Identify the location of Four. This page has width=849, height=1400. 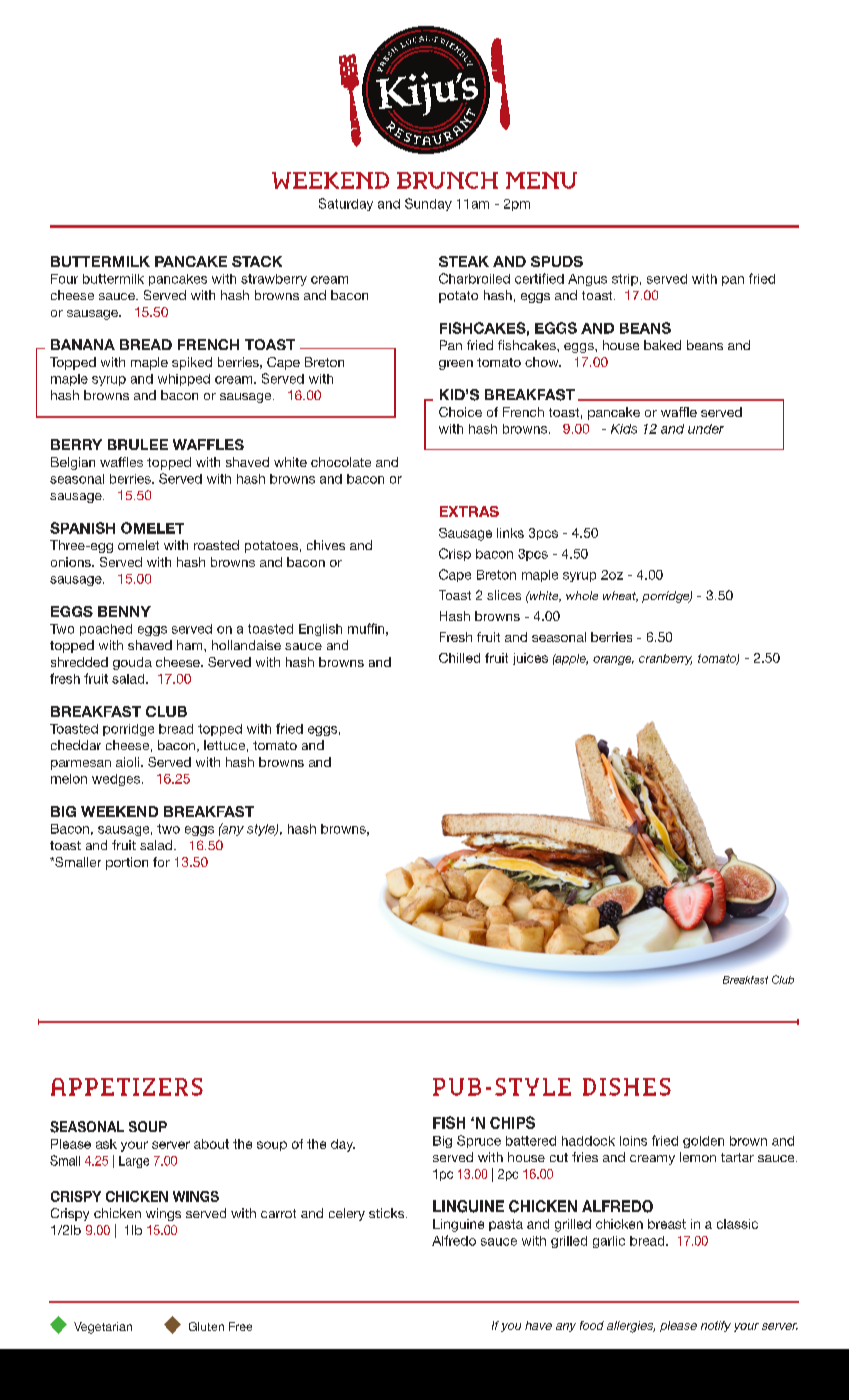
(64, 279).
